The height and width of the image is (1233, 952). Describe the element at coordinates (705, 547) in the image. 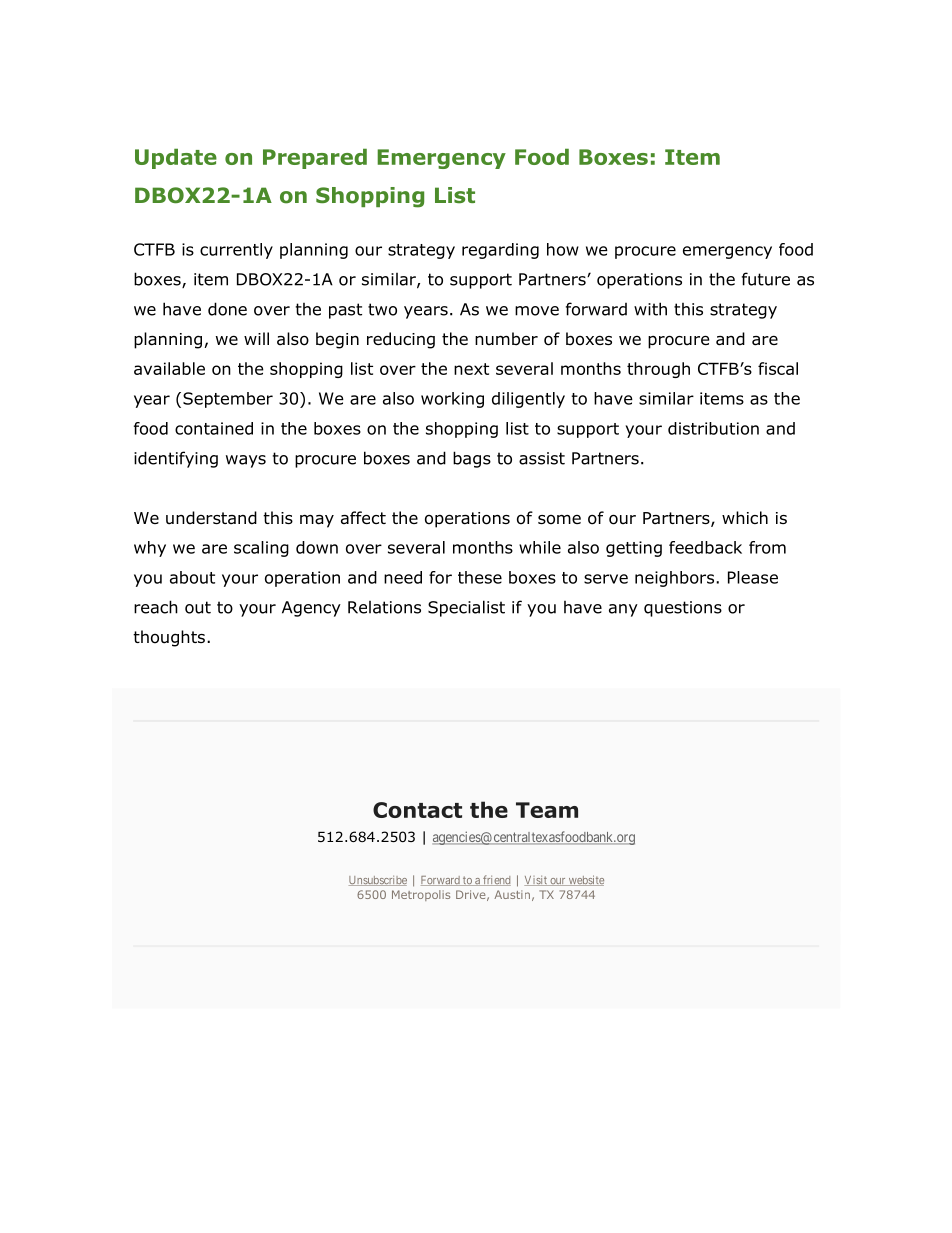

I see `feedback` at that location.
